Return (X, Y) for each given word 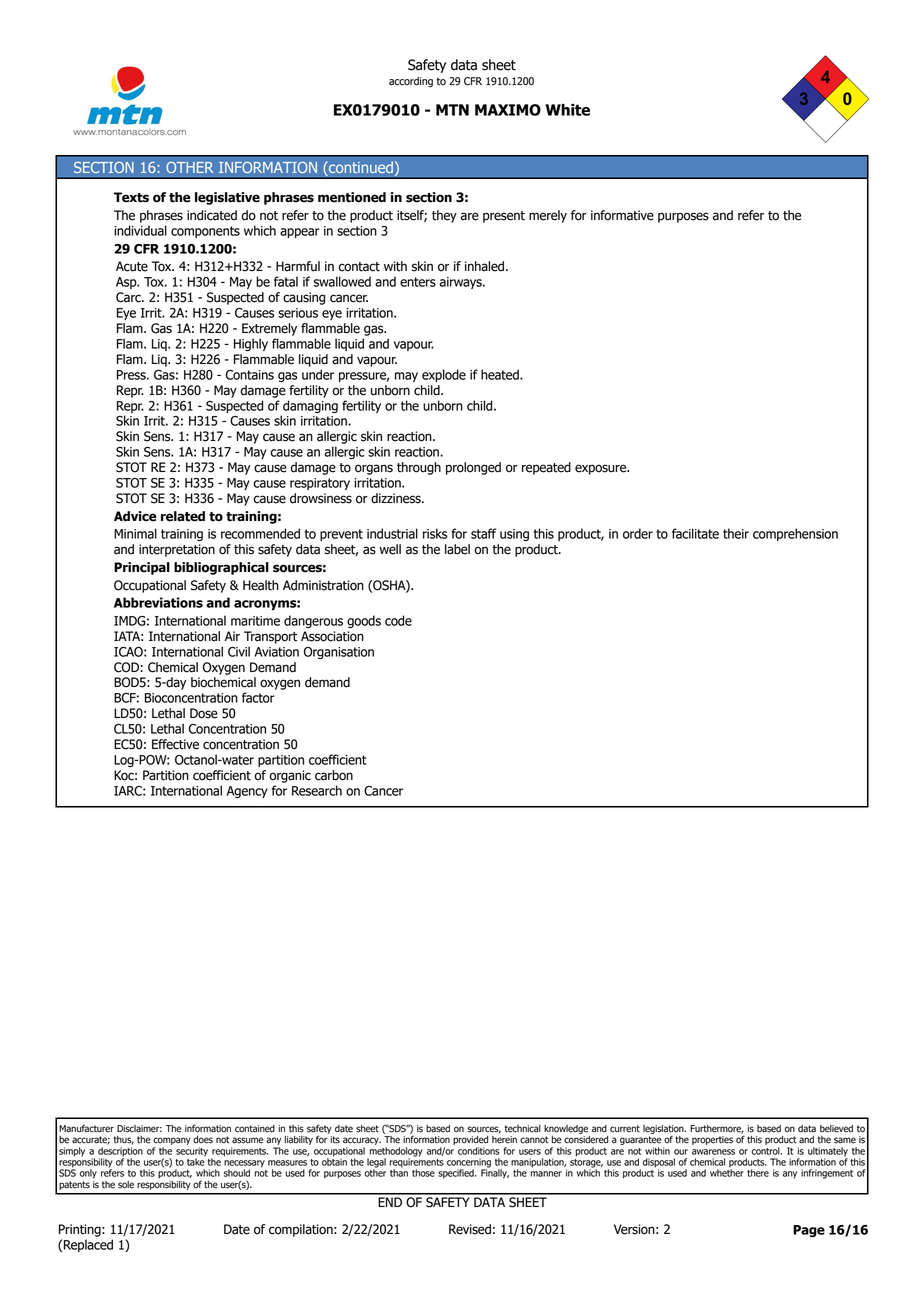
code (398, 620)
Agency (247, 792)
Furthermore (717, 1129)
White (567, 110)
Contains (250, 375)
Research (317, 790)
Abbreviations (158, 602)
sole (126, 1185)
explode (444, 375)
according (411, 82)
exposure (602, 469)
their (736, 533)
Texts (131, 197)
